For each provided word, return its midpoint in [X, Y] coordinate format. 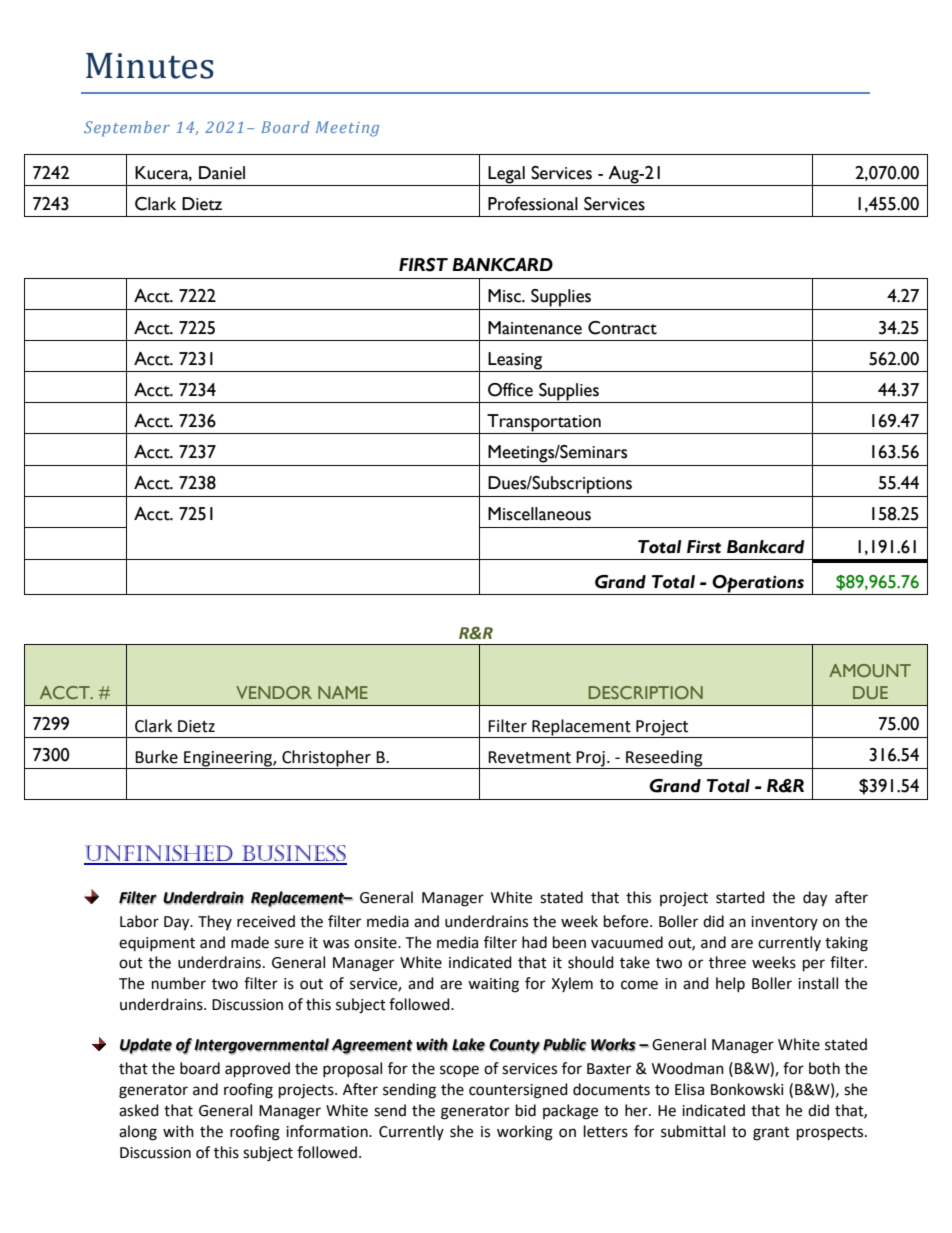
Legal [507, 176]
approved [257, 1070]
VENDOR [274, 692]
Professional [533, 204]
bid [526, 1110]
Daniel [222, 173]
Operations [758, 584]
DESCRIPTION [646, 692]
